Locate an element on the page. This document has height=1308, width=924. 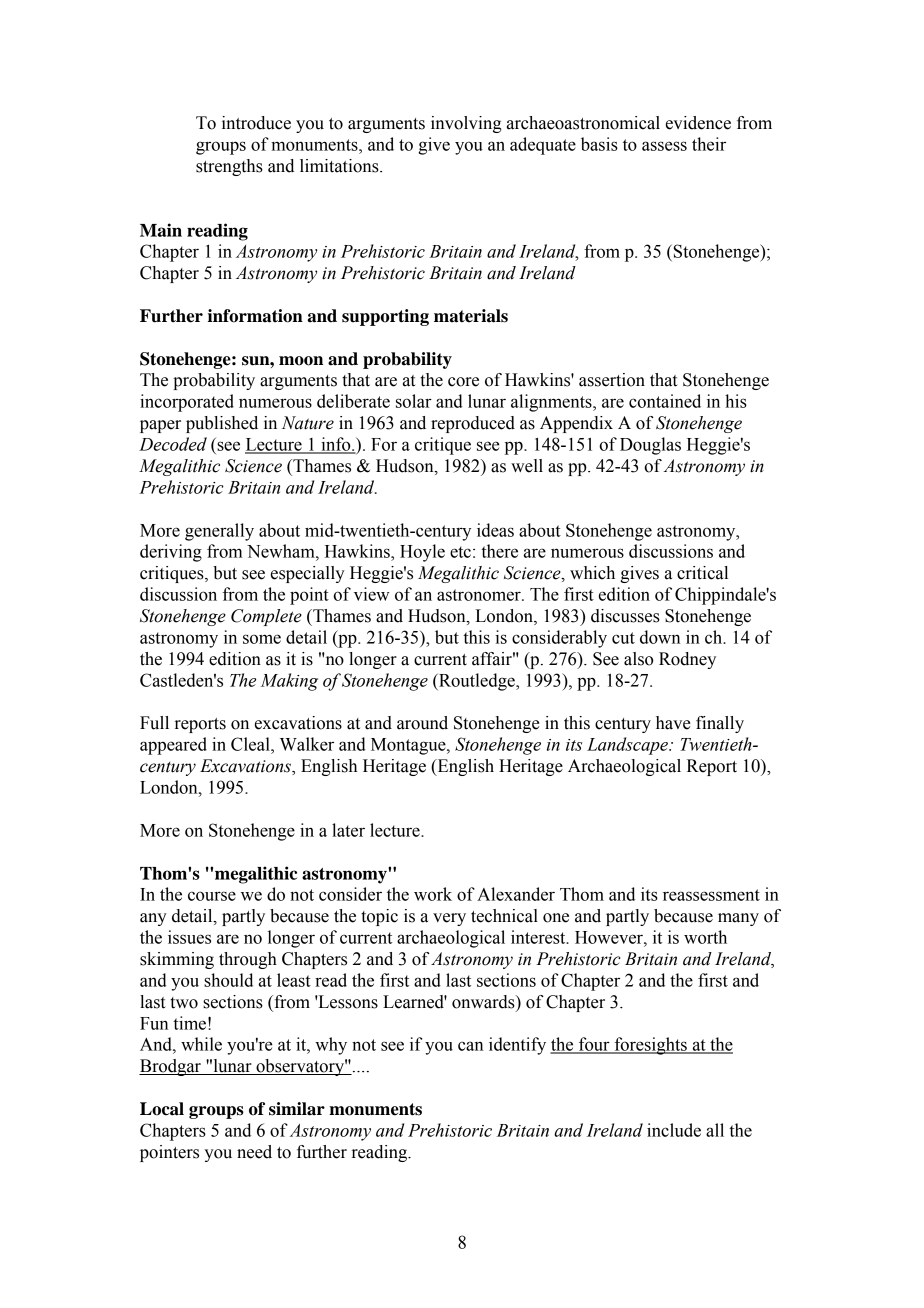
strengths is located at coordinates (229, 167).
